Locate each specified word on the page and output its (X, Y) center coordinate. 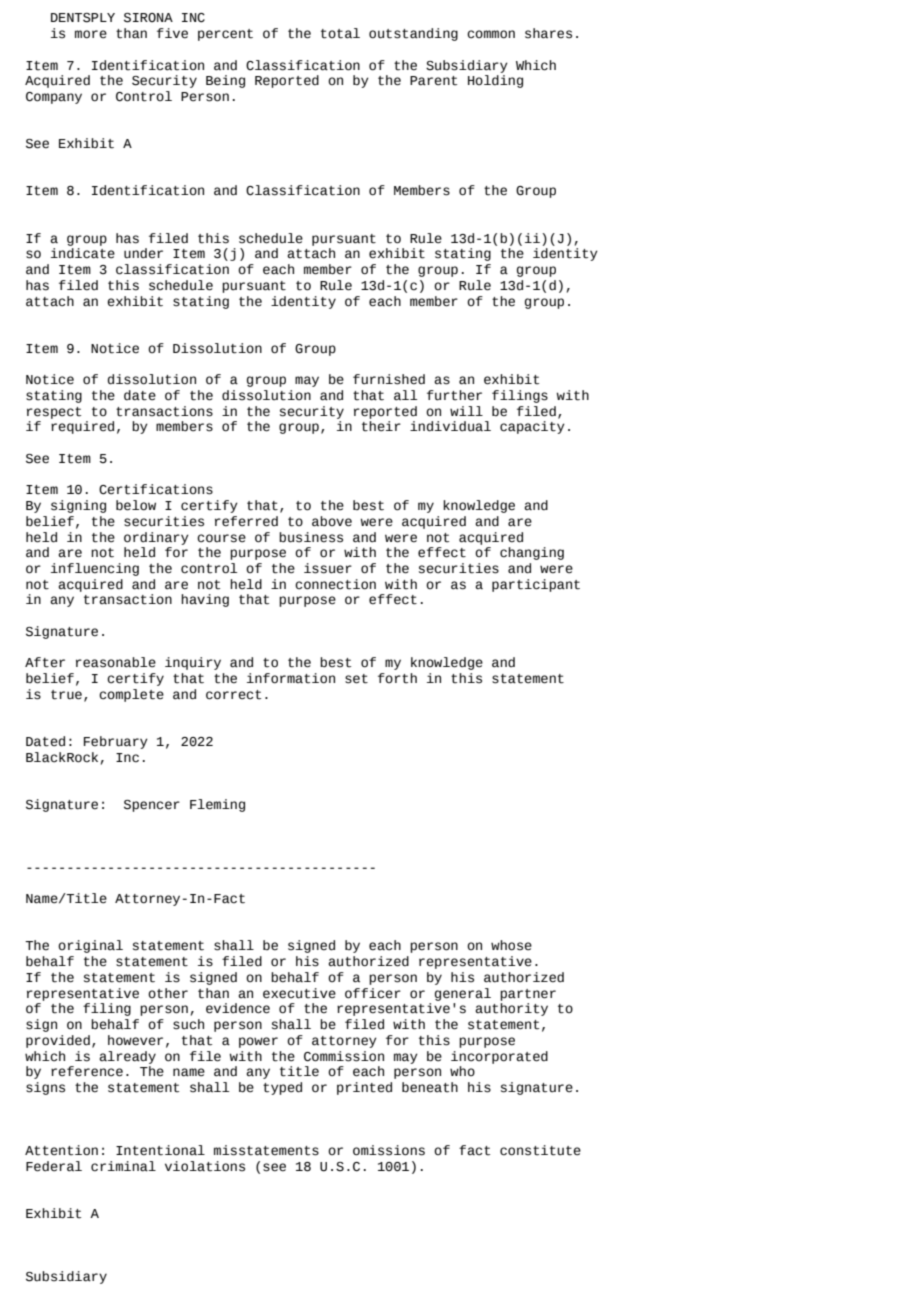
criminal (123, 1166)
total (340, 33)
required (82, 427)
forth (397, 678)
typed (282, 1088)
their (381, 426)
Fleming (217, 805)
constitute (540, 1150)
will (466, 411)
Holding (495, 81)
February (116, 742)
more (91, 34)
